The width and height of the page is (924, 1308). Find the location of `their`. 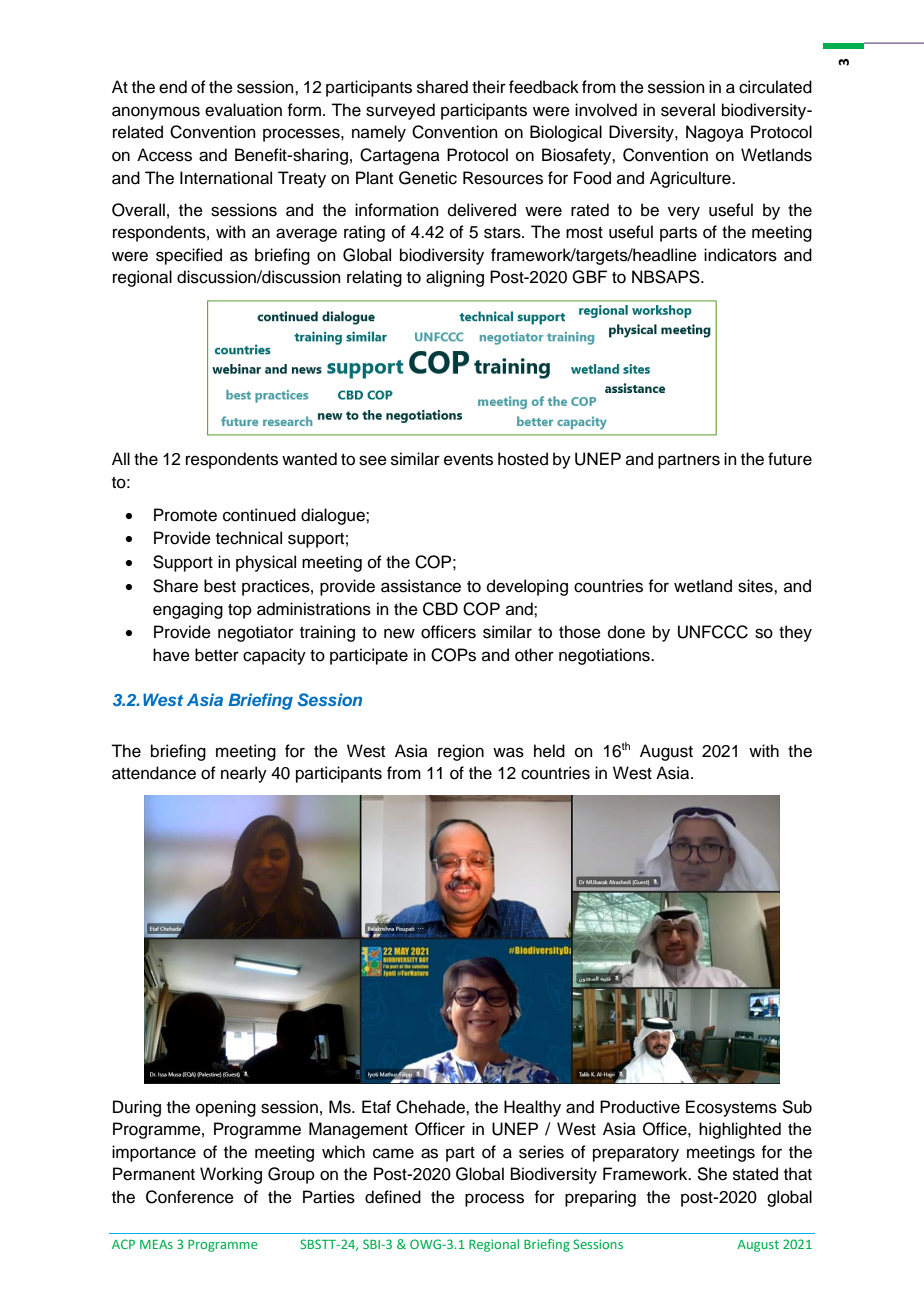

their is located at coordinates (489, 87).
